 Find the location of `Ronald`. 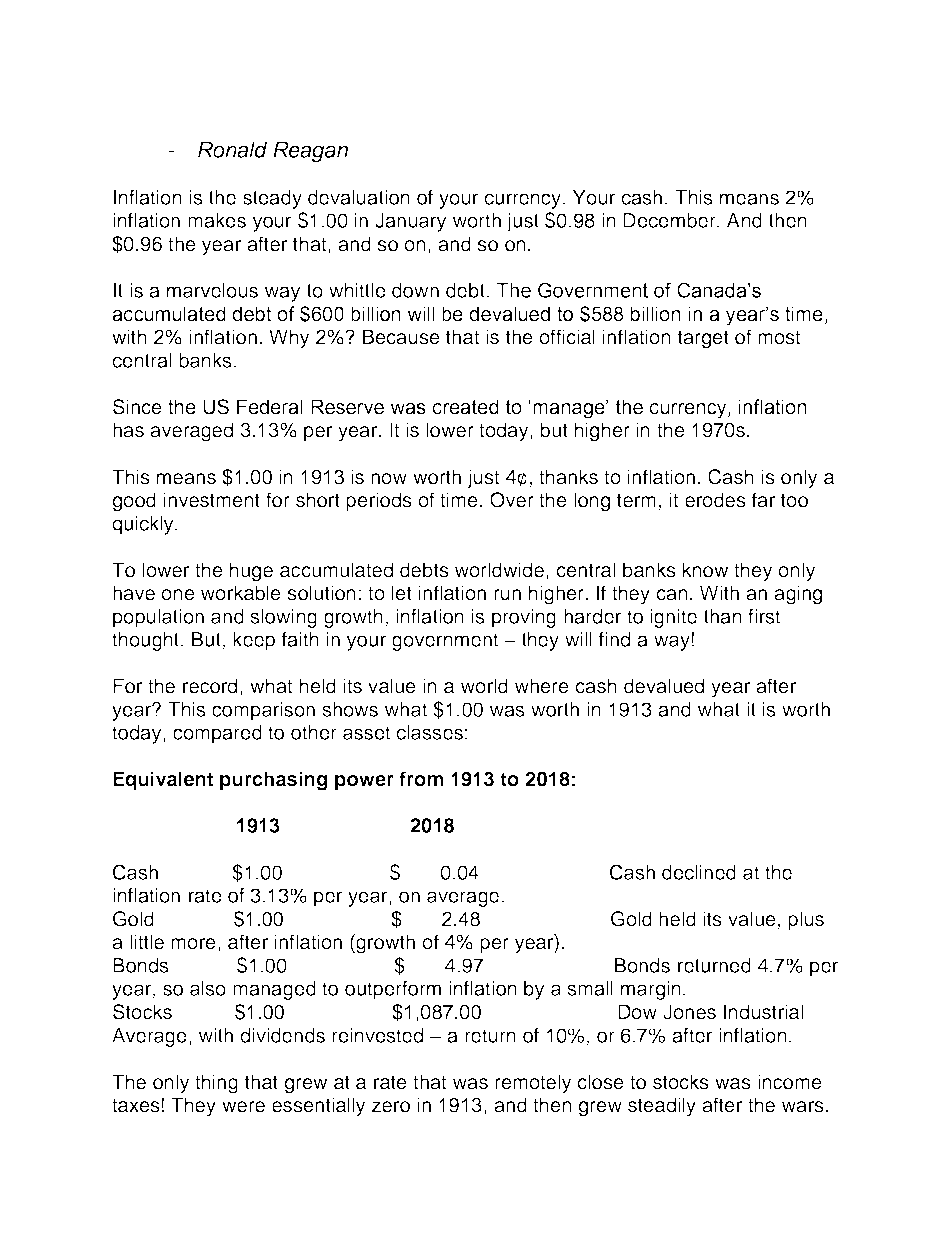

Ronald is located at coordinates (232, 150).
